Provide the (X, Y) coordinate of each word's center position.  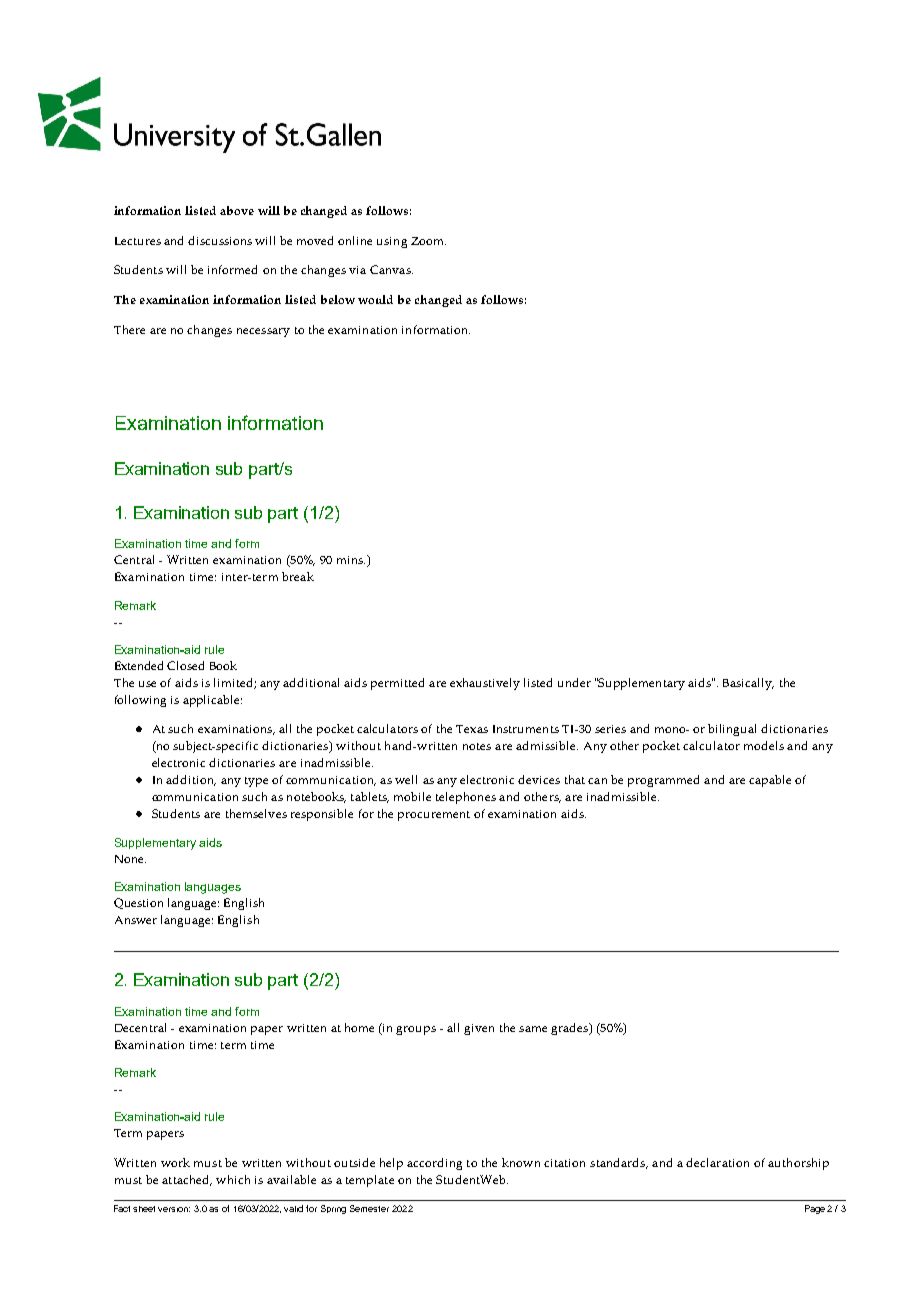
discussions (220, 240)
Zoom (428, 241)
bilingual (732, 730)
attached (187, 1180)
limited (234, 683)
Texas (472, 729)
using (392, 242)
